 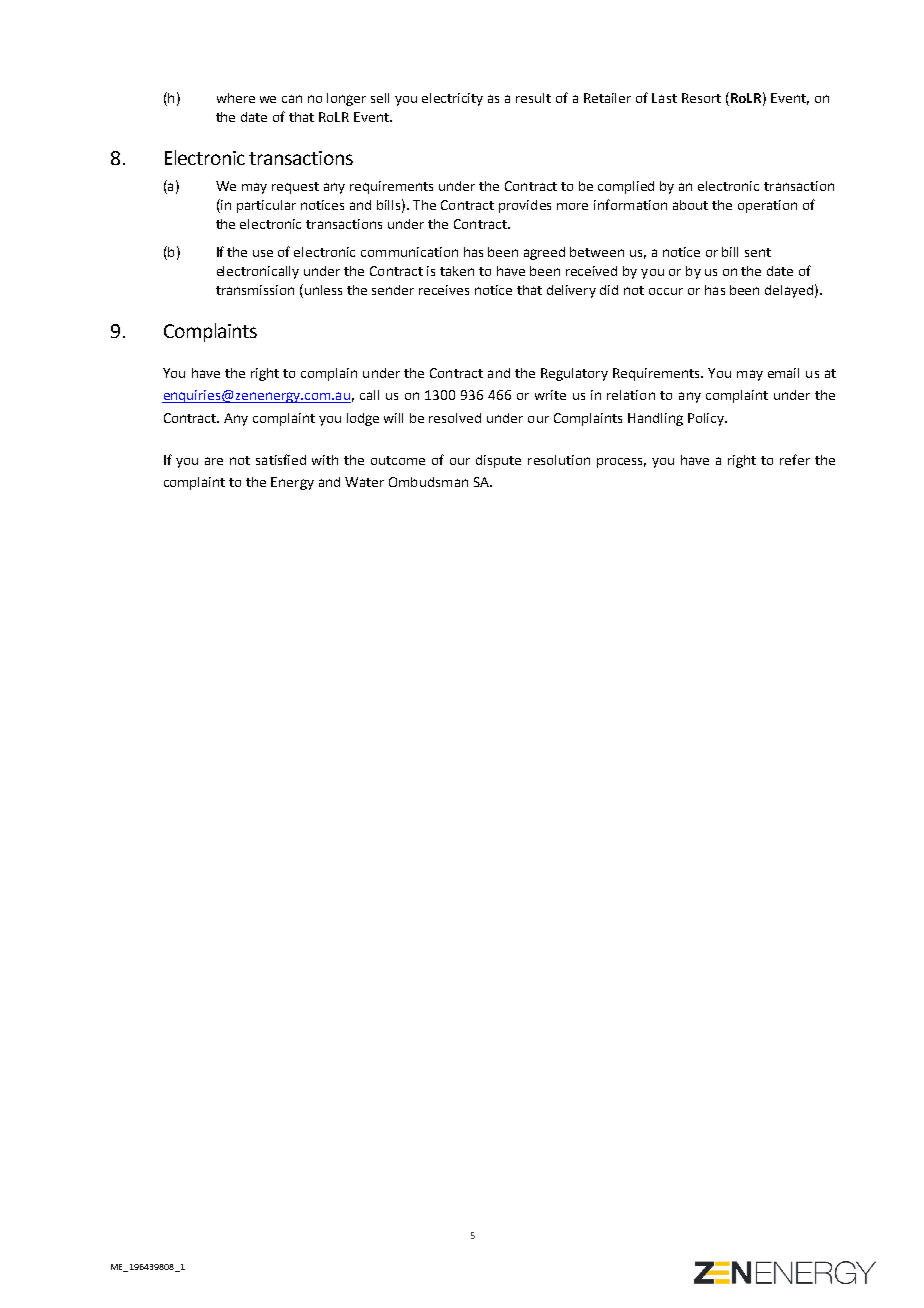 I want to click on dispute, so click(x=498, y=461).
